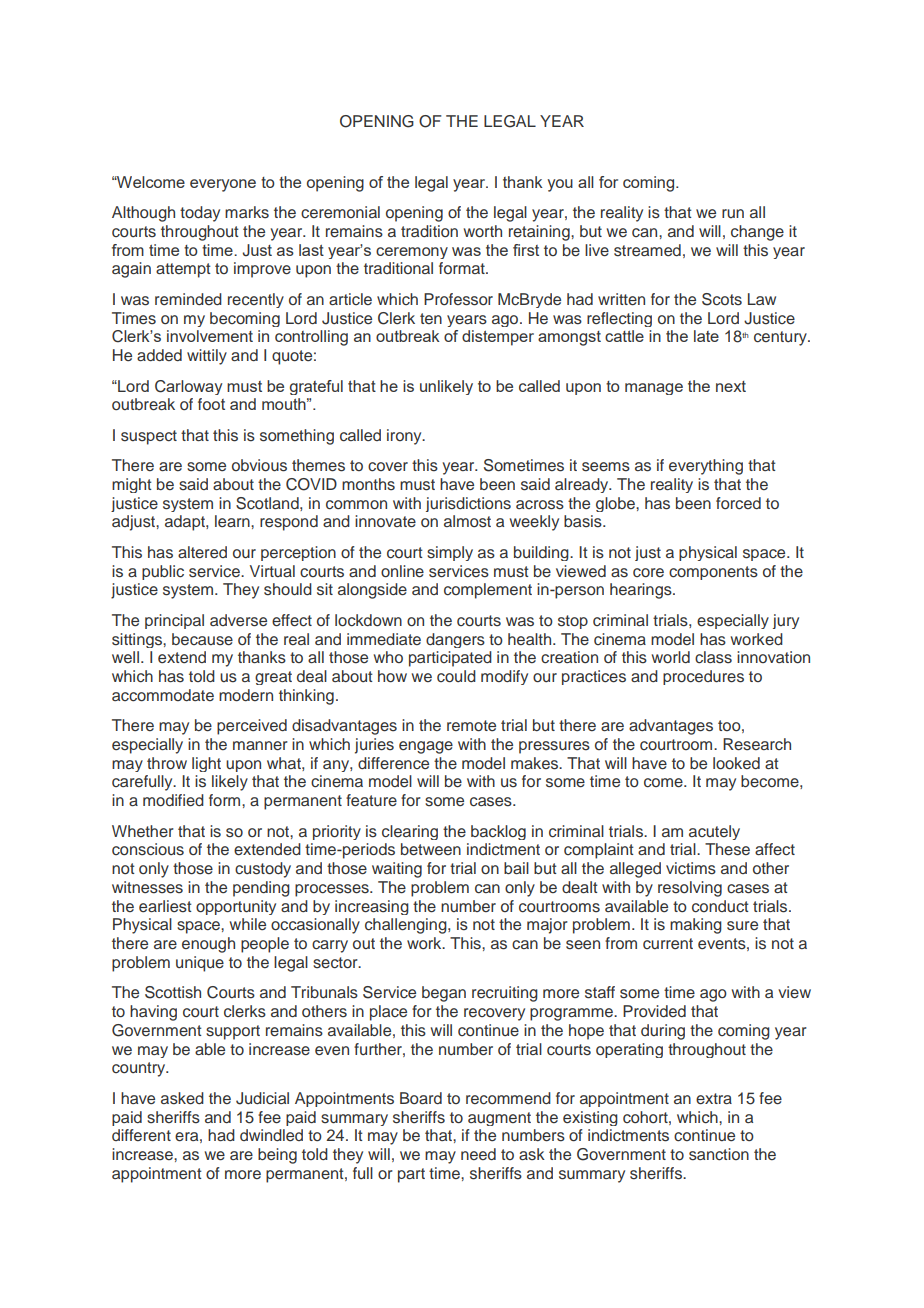 The image size is (924, 1308). Describe the element at coordinates (202, 639) in the document. I see `because` at that location.
